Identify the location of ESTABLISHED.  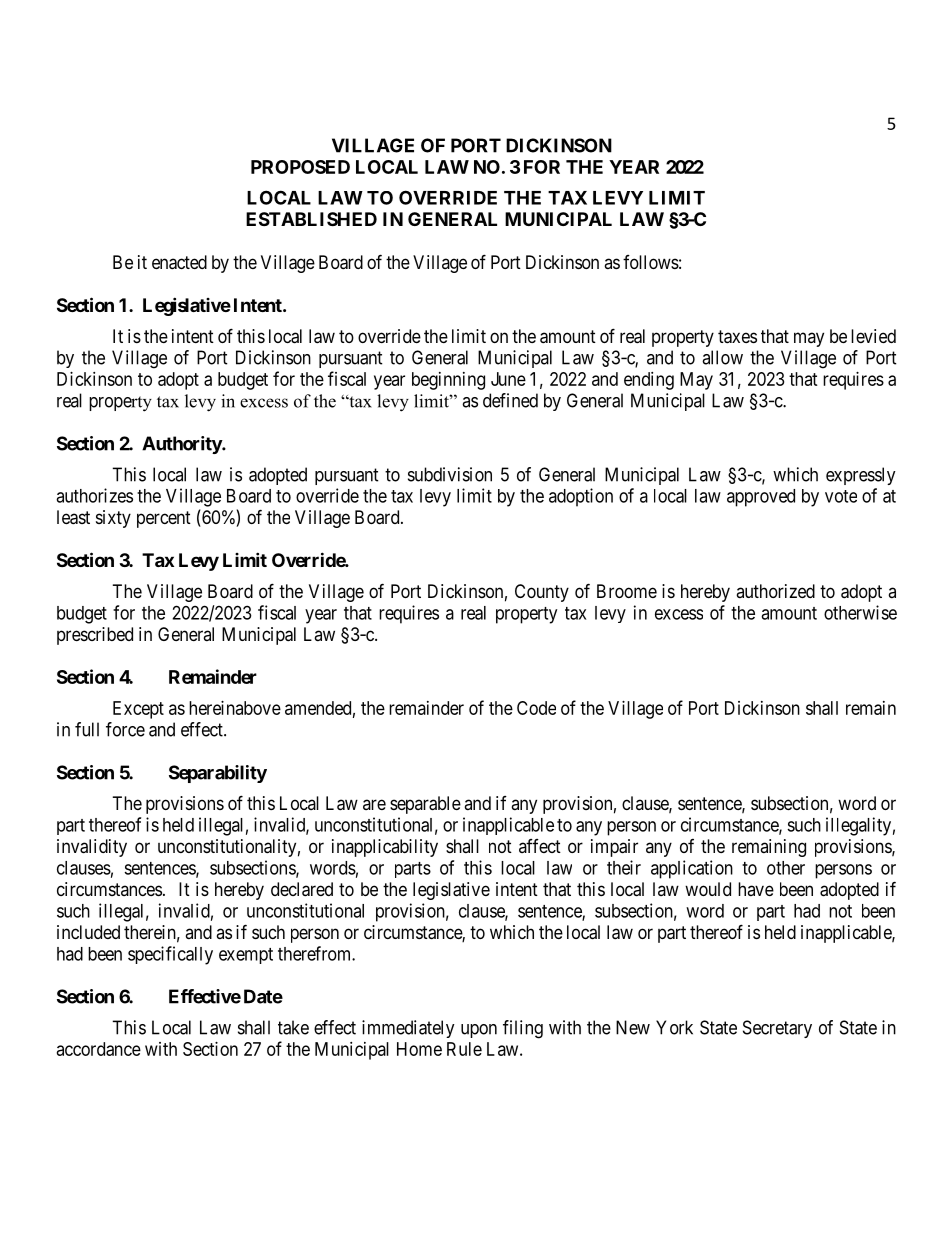
(311, 219).
